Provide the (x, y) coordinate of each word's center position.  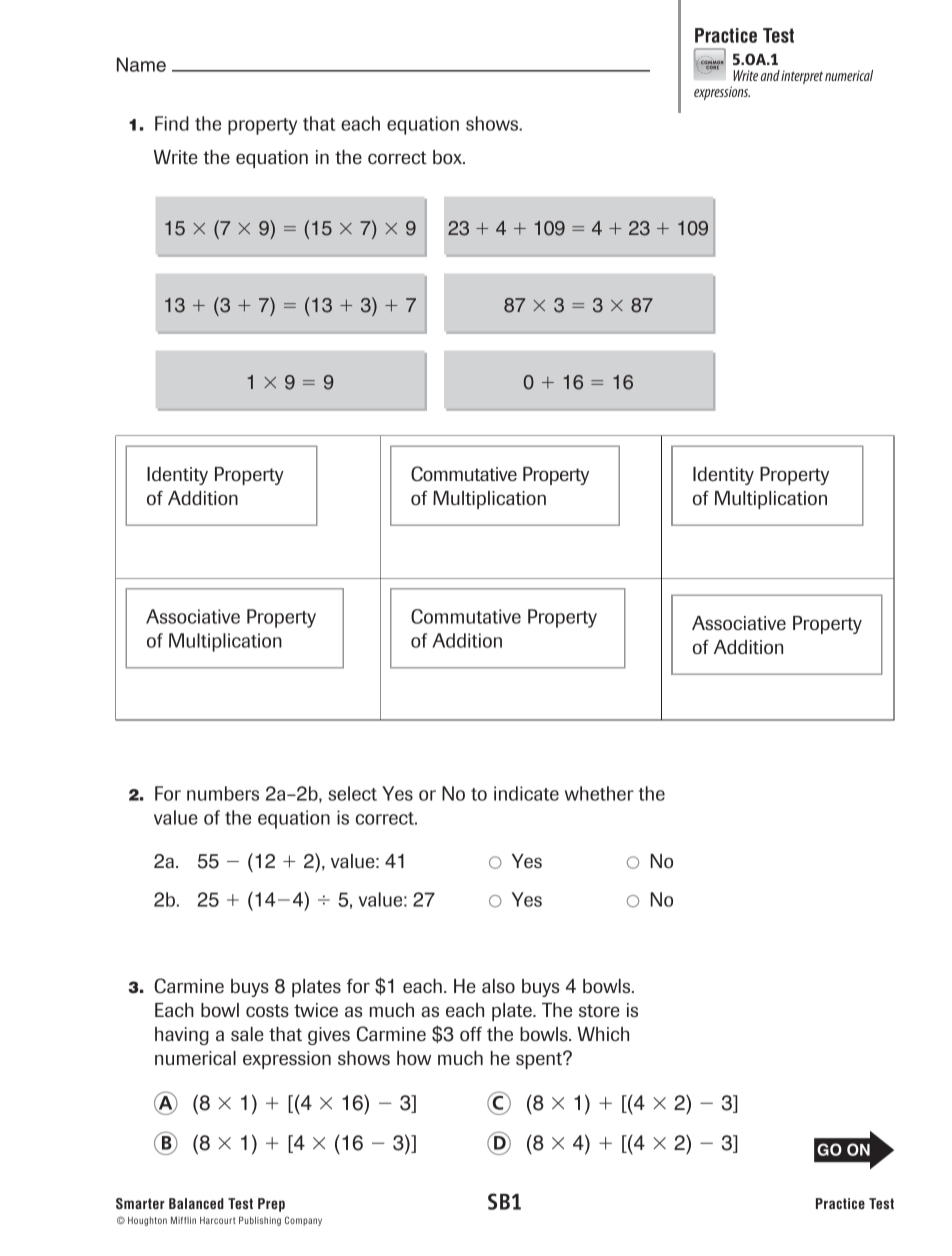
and (770, 75)
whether (599, 793)
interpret (802, 77)
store (599, 1010)
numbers (223, 793)
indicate (526, 793)
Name (141, 64)
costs (267, 1010)
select (352, 793)
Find (172, 123)
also (498, 986)
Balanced (196, 1203)
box (448, 157)
